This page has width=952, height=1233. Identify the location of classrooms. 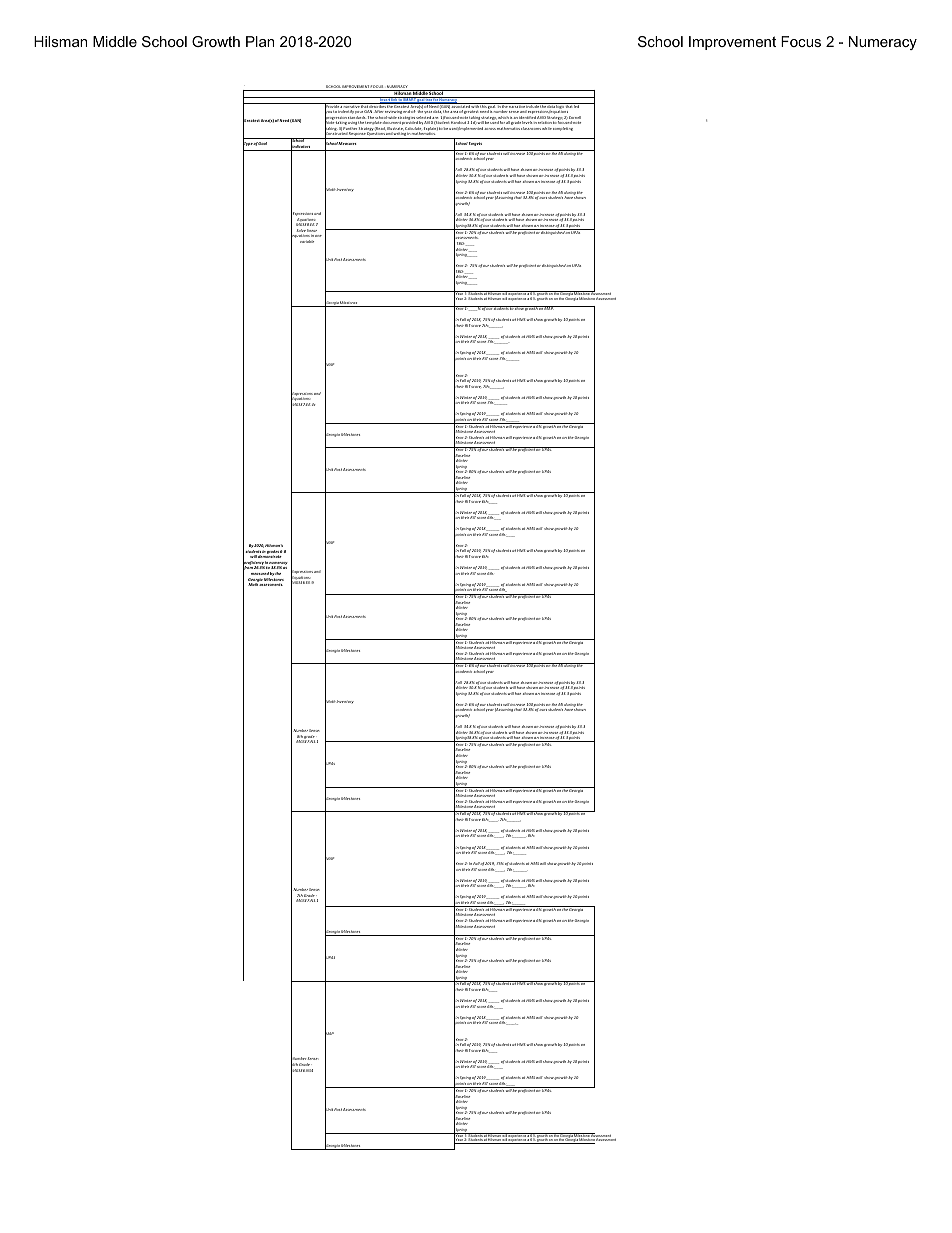
(531, 128).
